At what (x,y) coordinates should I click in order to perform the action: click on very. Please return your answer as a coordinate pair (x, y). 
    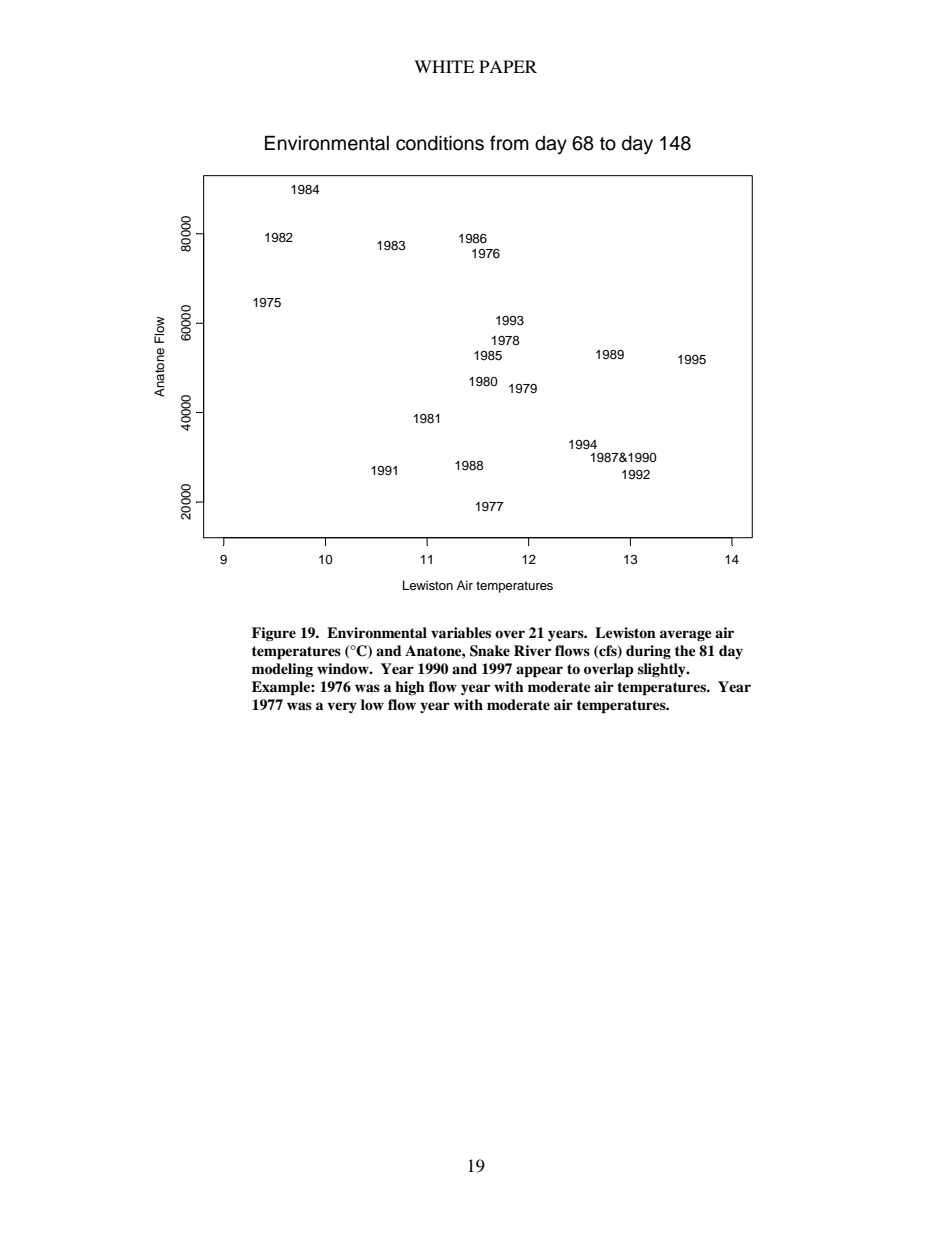
    Looking at the image, I should click on (342, 707).
